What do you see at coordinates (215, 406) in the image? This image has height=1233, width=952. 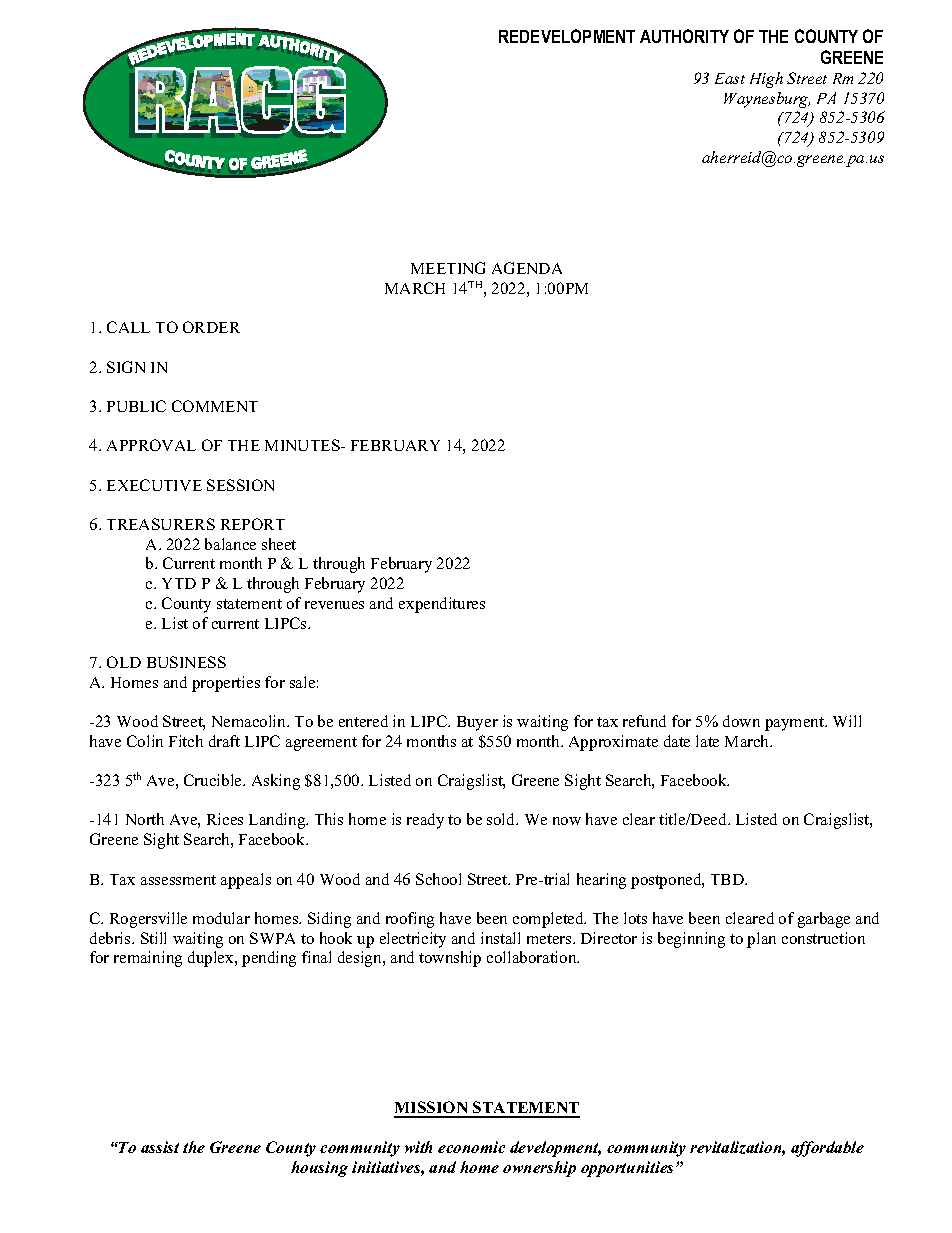 I see `COMMENT` at bounding box center [215, 406].
